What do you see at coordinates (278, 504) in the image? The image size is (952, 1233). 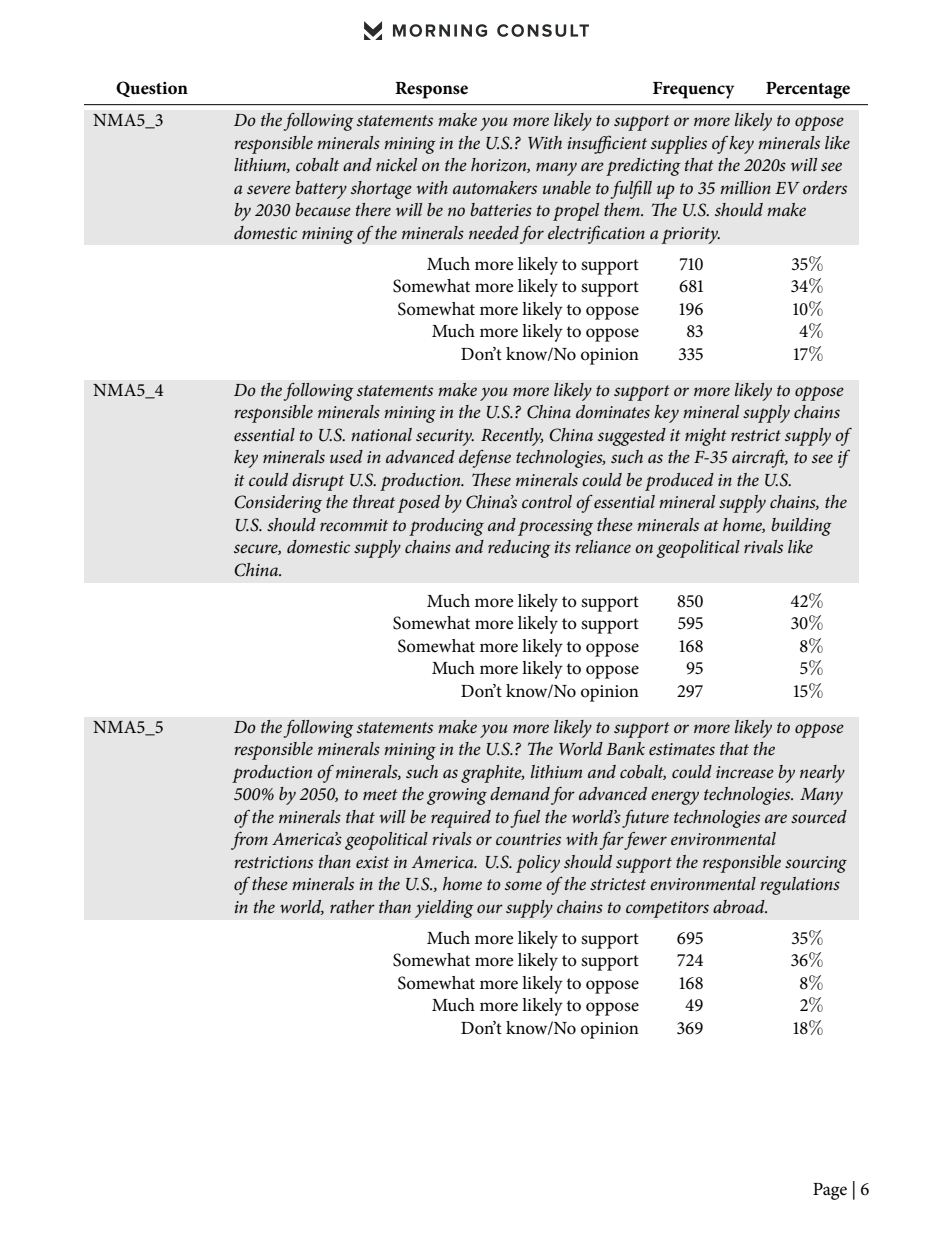 I see `Considering` at bounding box center [278, 504].
